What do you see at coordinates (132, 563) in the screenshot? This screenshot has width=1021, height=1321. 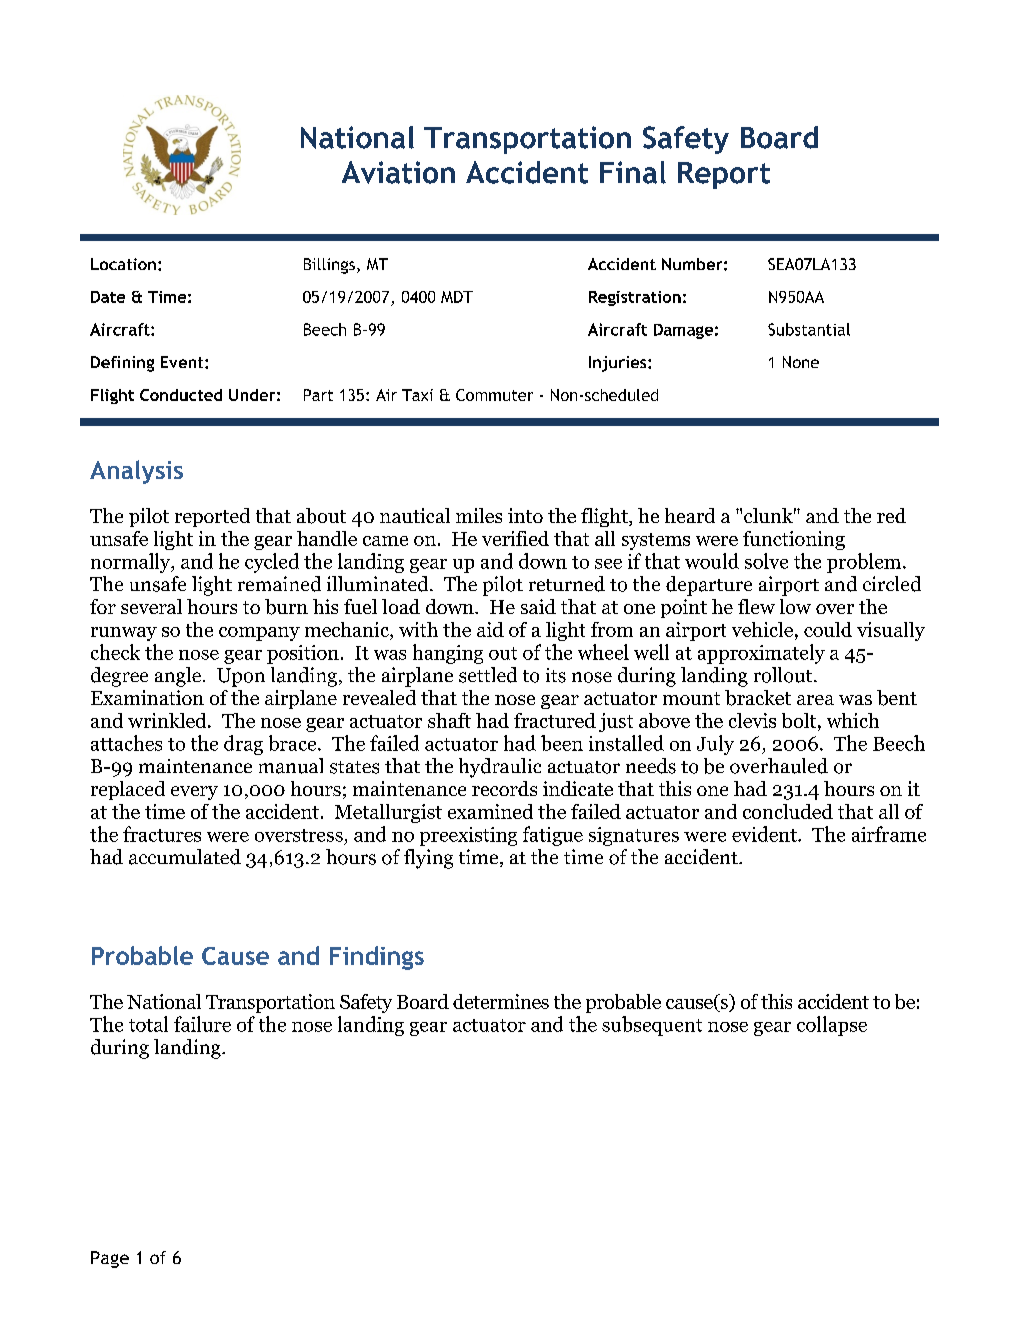 I see `normally` at bounding box center [132, 563].
